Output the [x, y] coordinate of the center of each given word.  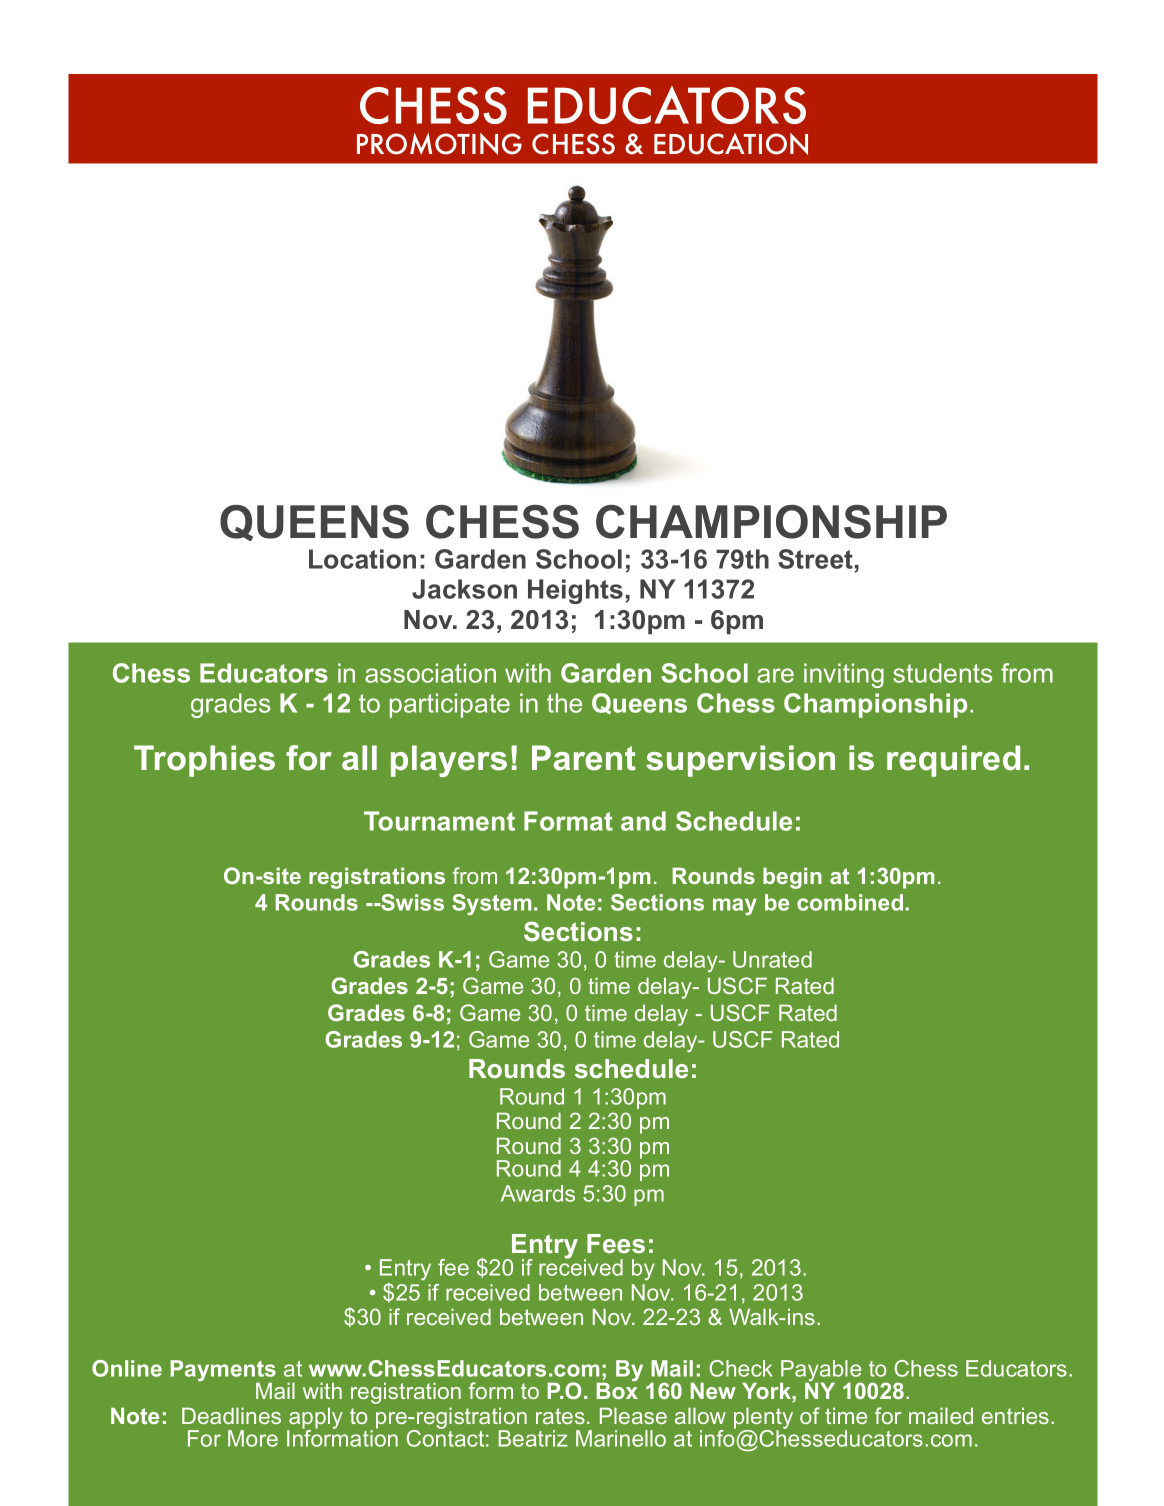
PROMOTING [439, 144]
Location [362, 559]
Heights [575, 591]
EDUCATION [731, 144]
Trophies [204, 761]
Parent [584, 758]
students [942, 673]
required [953, 761]
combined [850, 902]
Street [815, 559]
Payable [821, 1372]
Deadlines [231, 1415]
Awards [538, 1193]
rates [560, 1416]
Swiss [411, 902]
